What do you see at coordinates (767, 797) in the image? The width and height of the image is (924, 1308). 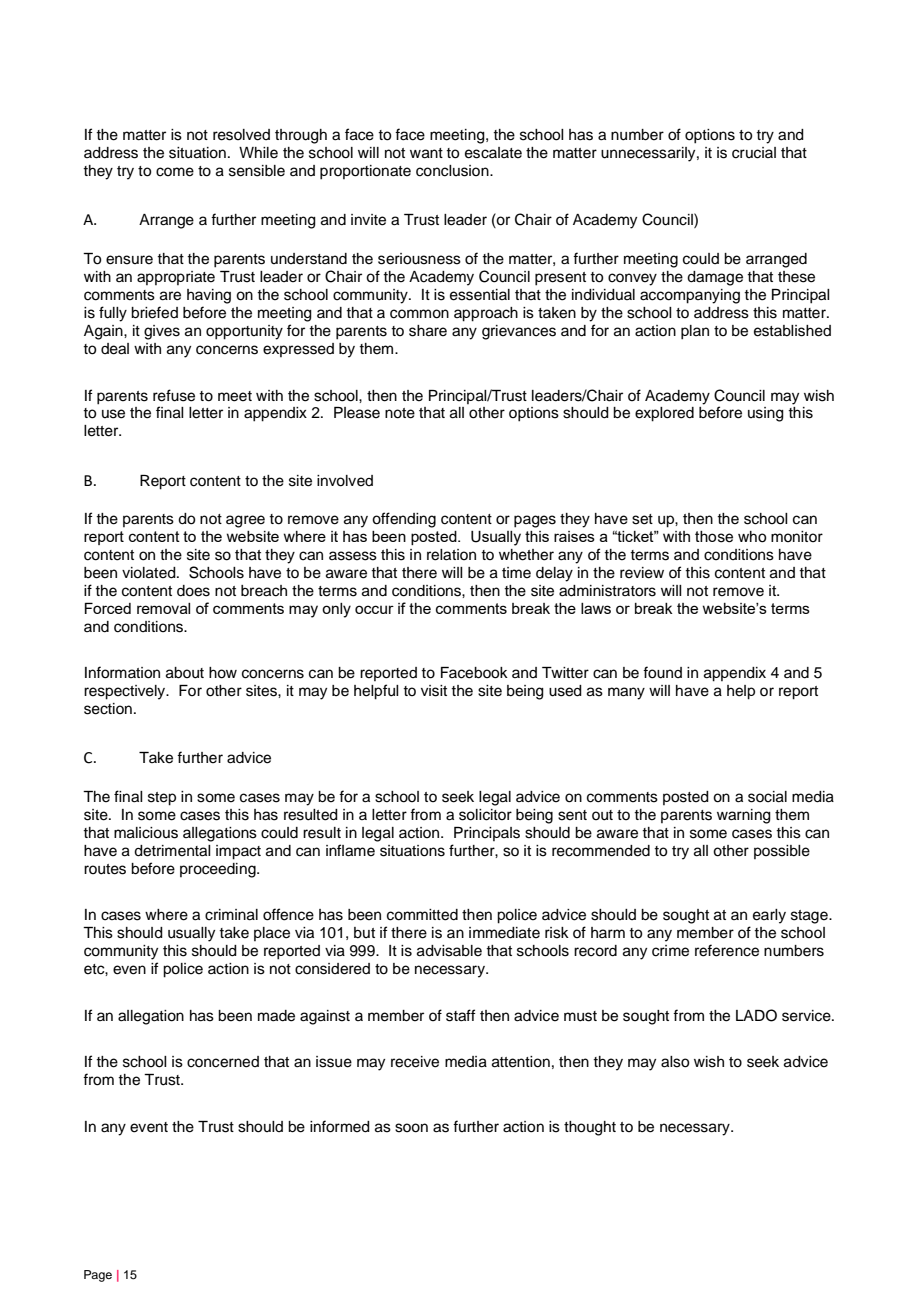 I see `social` at bounding box center [767, 797].
